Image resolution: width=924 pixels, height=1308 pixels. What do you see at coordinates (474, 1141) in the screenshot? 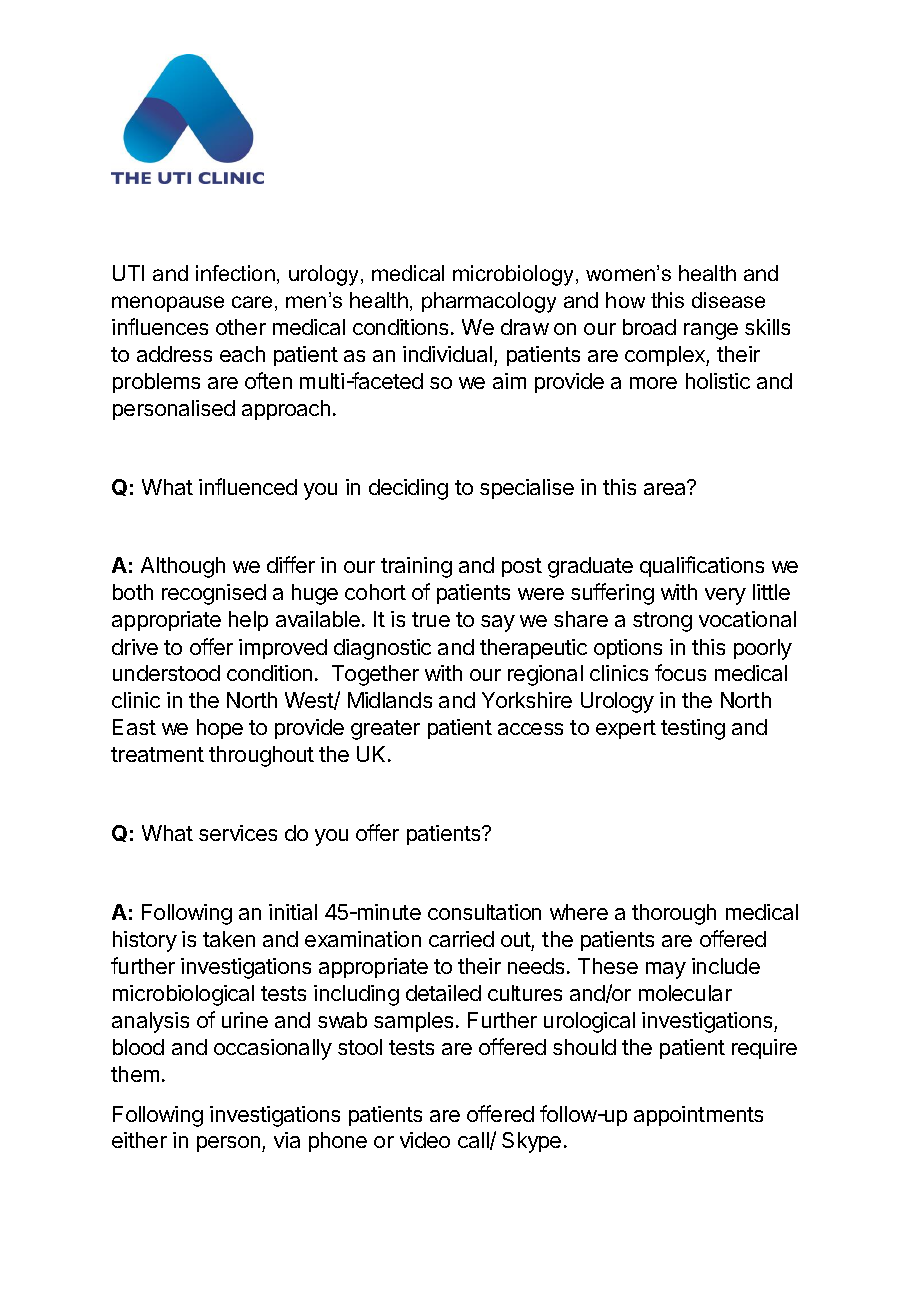
I see `call` at bounding box center [474, 1141].
